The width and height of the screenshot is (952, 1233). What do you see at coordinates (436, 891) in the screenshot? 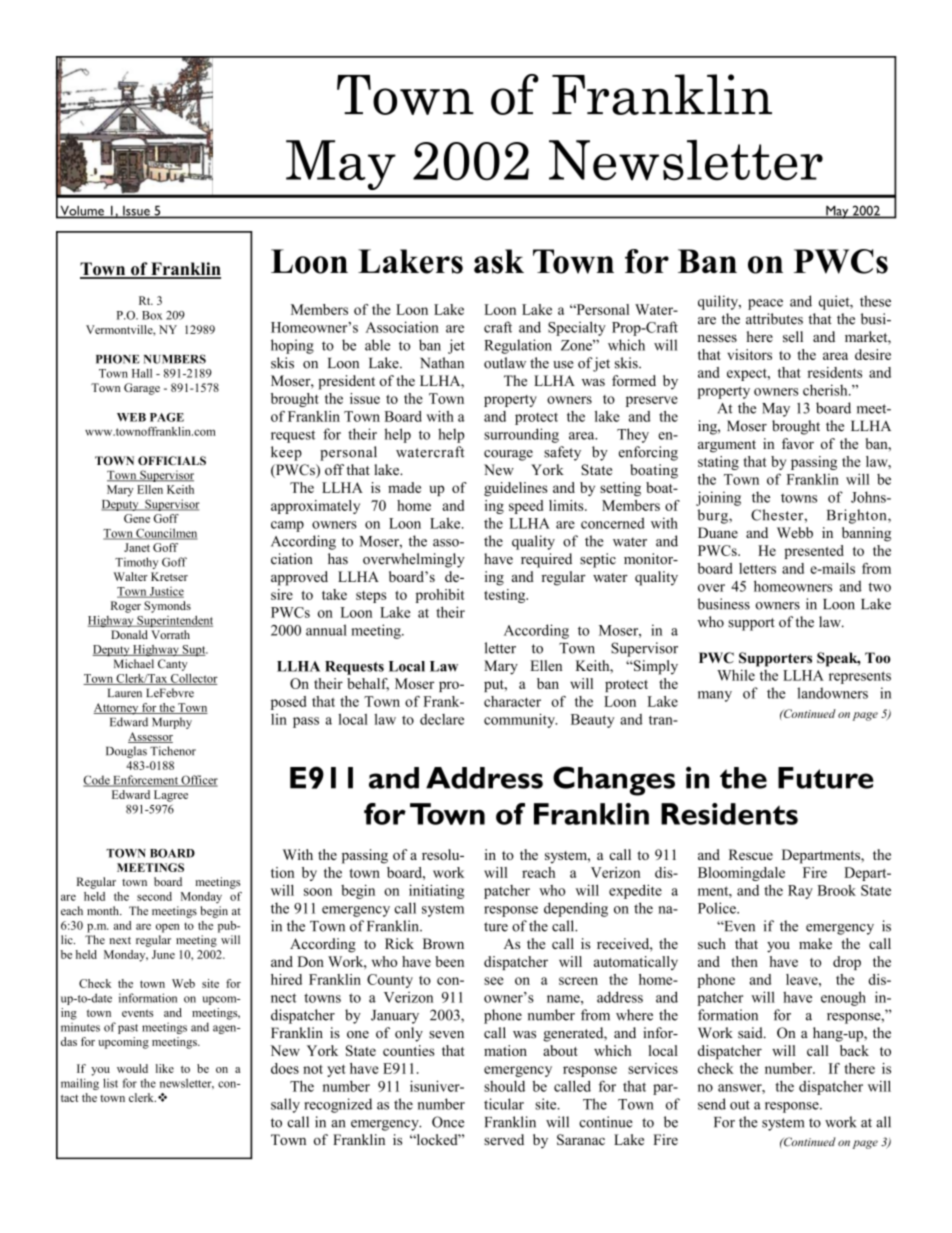
I see `initiating` at bounding box center [436, 891].
